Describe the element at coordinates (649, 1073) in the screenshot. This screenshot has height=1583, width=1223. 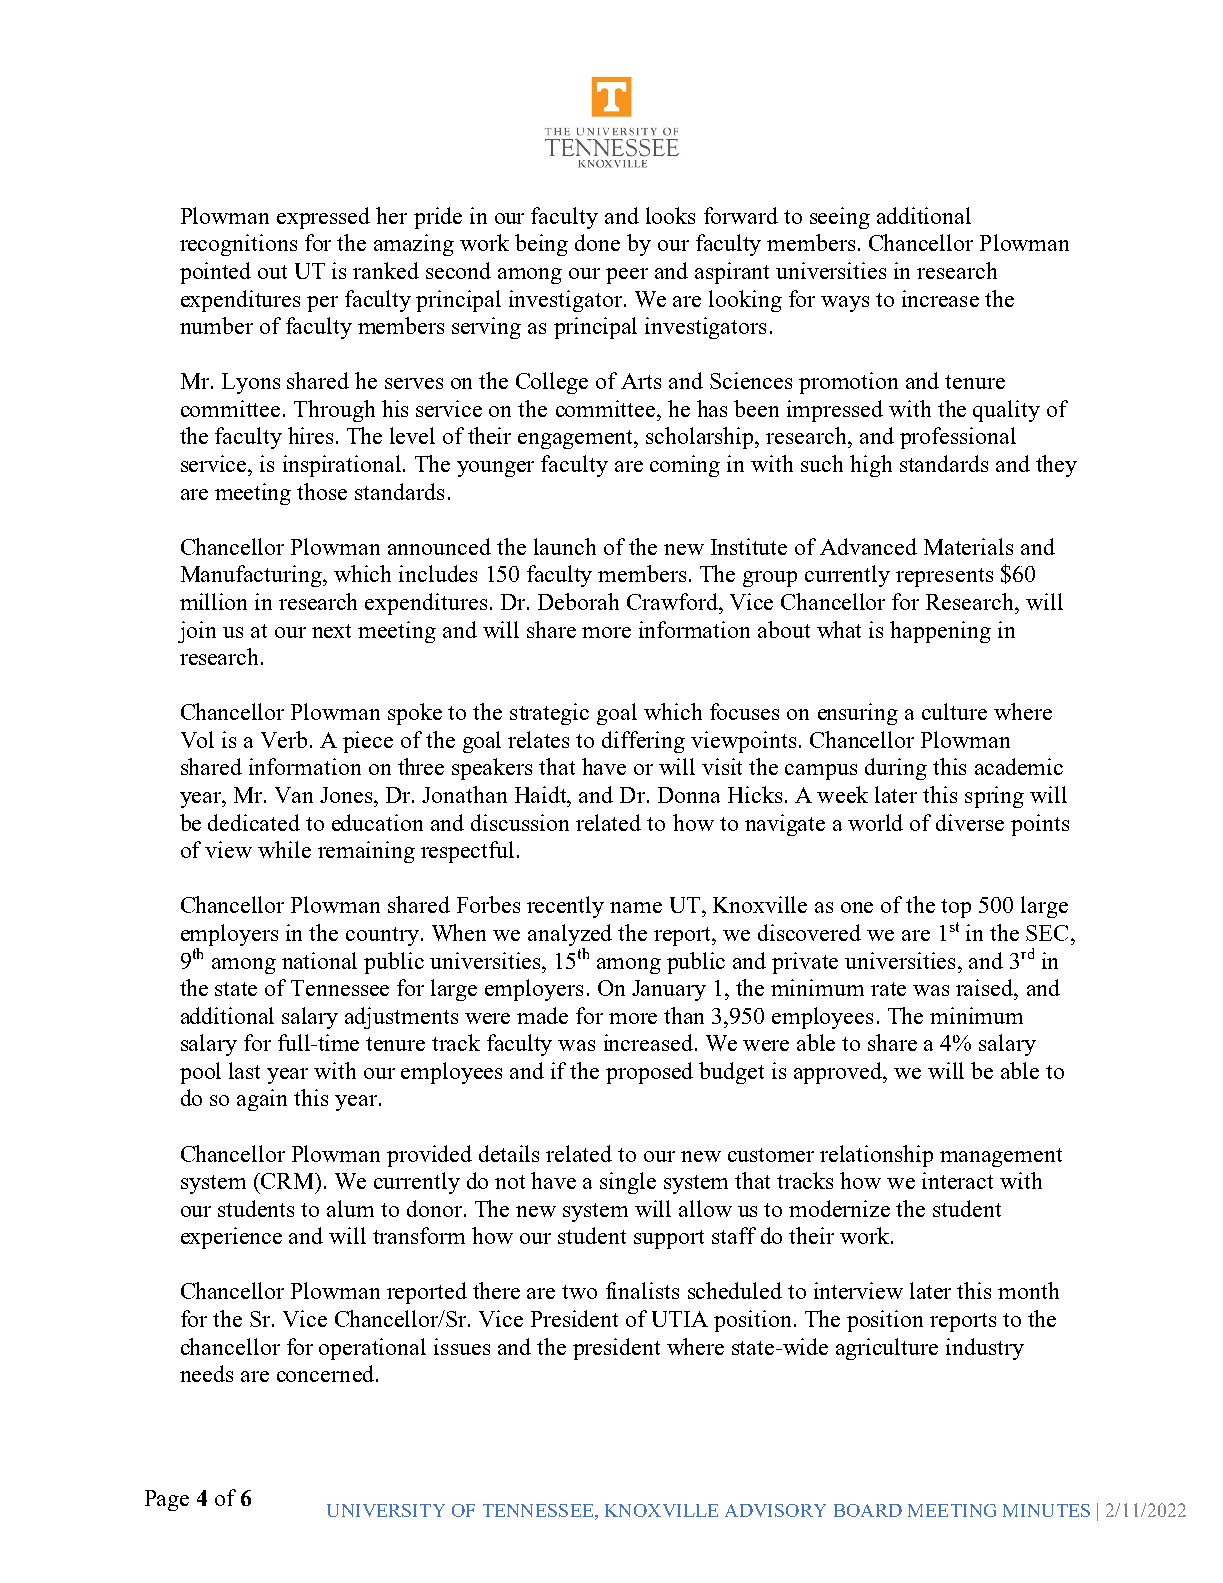
I see `proposed` at that location.
